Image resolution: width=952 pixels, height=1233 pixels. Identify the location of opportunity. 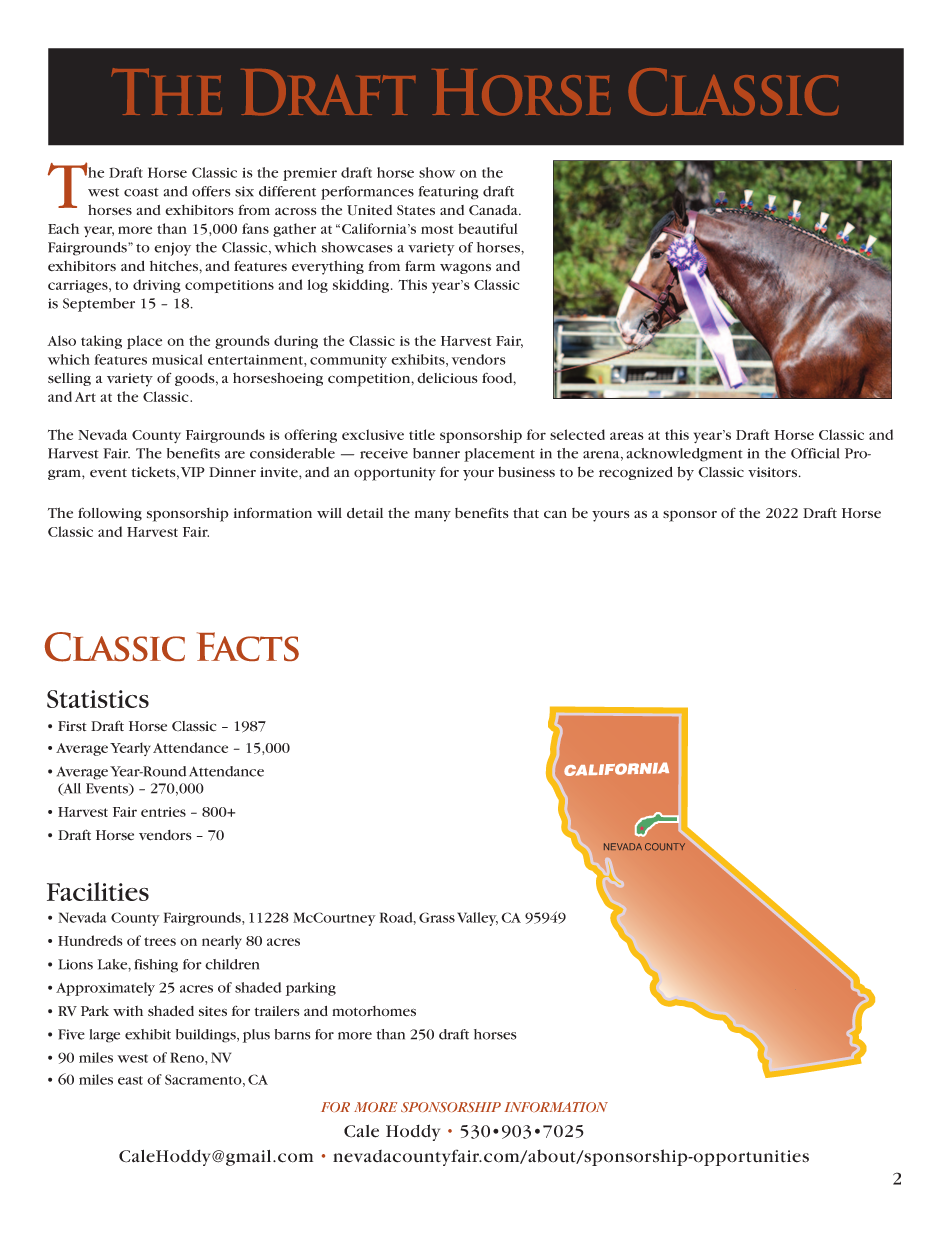
(395, 474).
